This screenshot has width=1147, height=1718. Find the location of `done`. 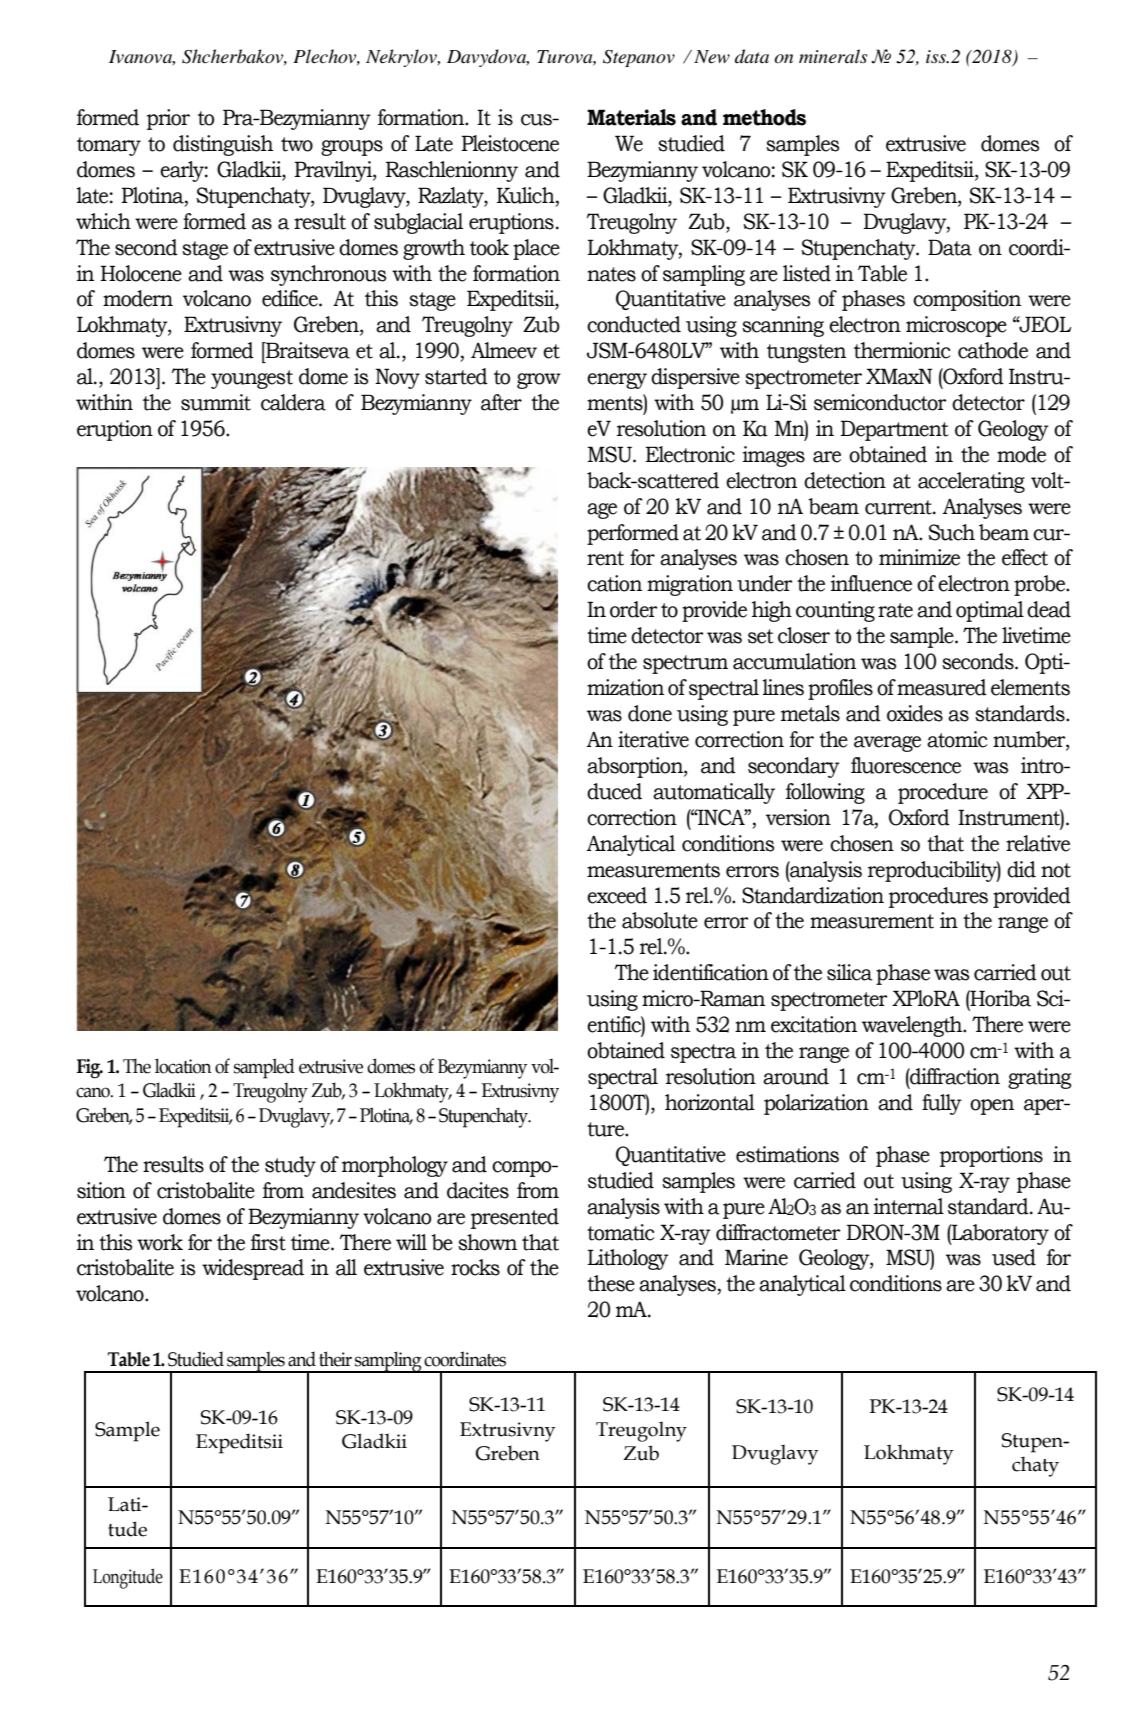

done is located at coordinates (650, 713).
